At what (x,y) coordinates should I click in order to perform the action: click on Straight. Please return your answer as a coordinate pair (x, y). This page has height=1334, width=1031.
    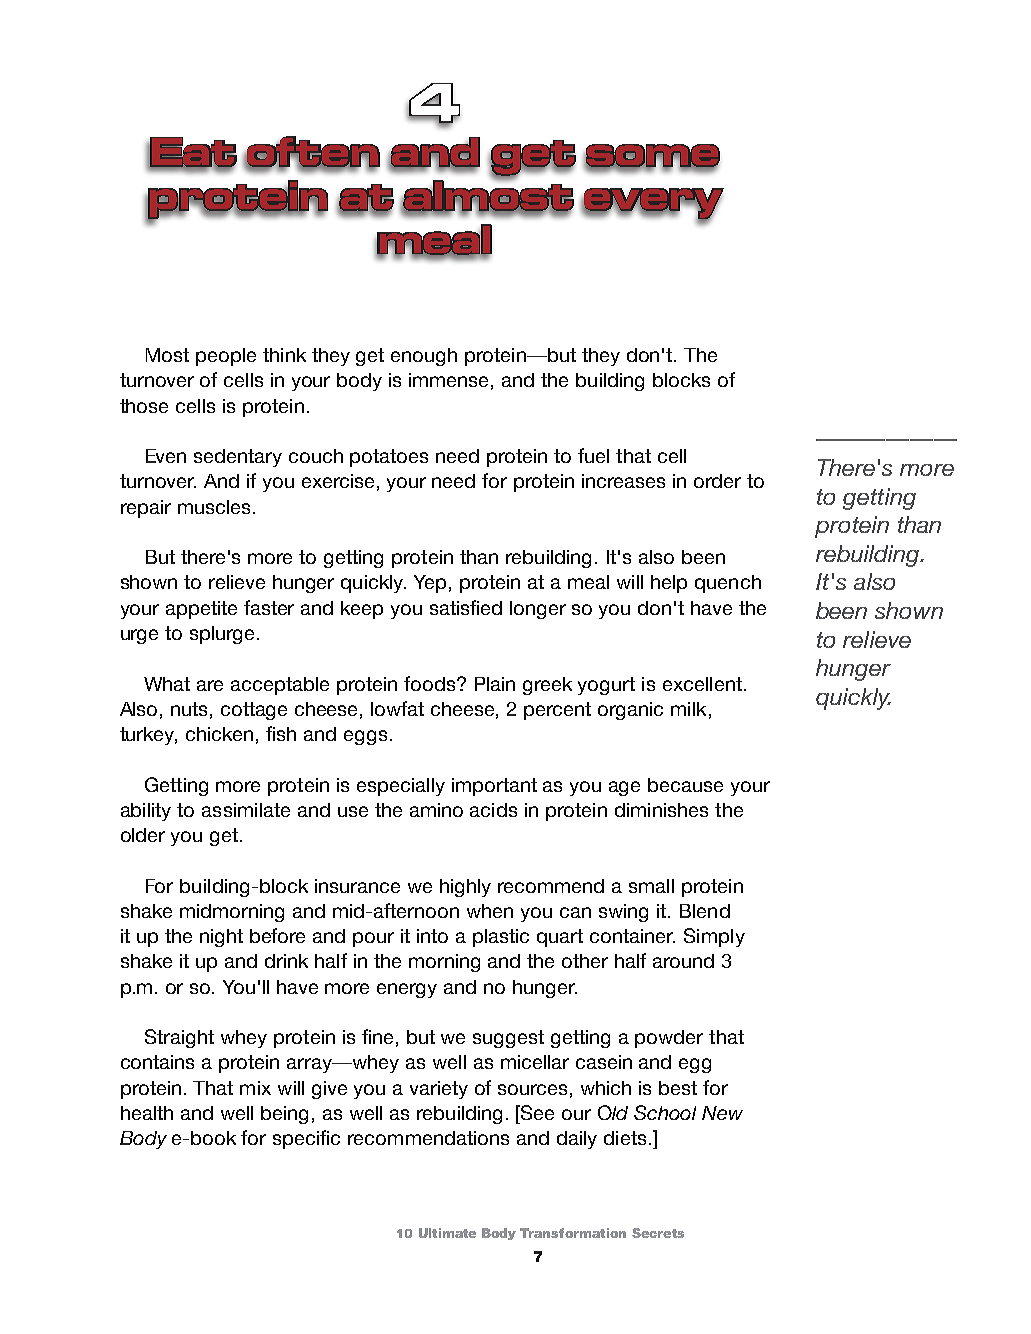
    Looking at the image, I should click on (179, 1038).
